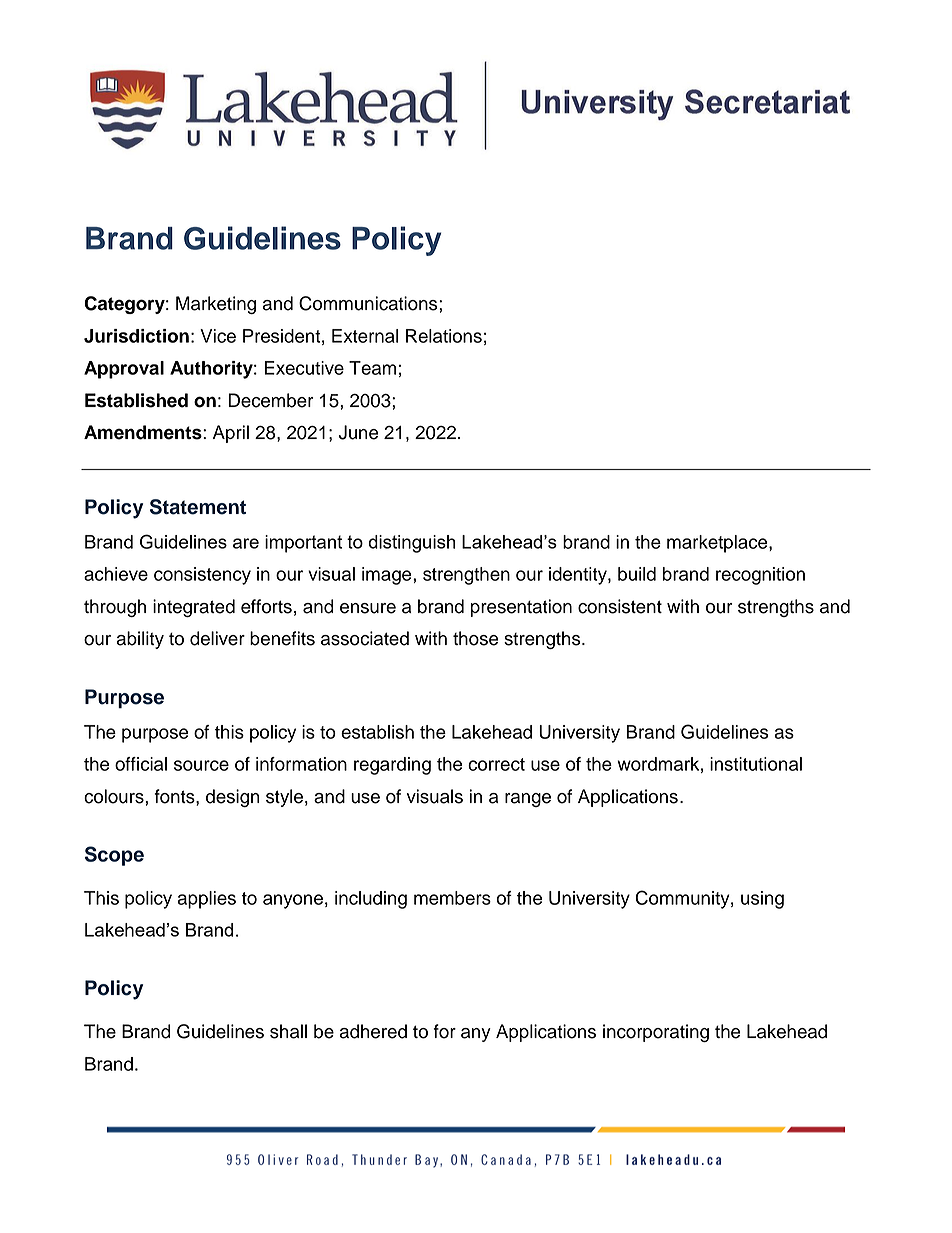  Describe the element at coordinates (620, 606) in the screenshot. I see `consistent` at that location.
